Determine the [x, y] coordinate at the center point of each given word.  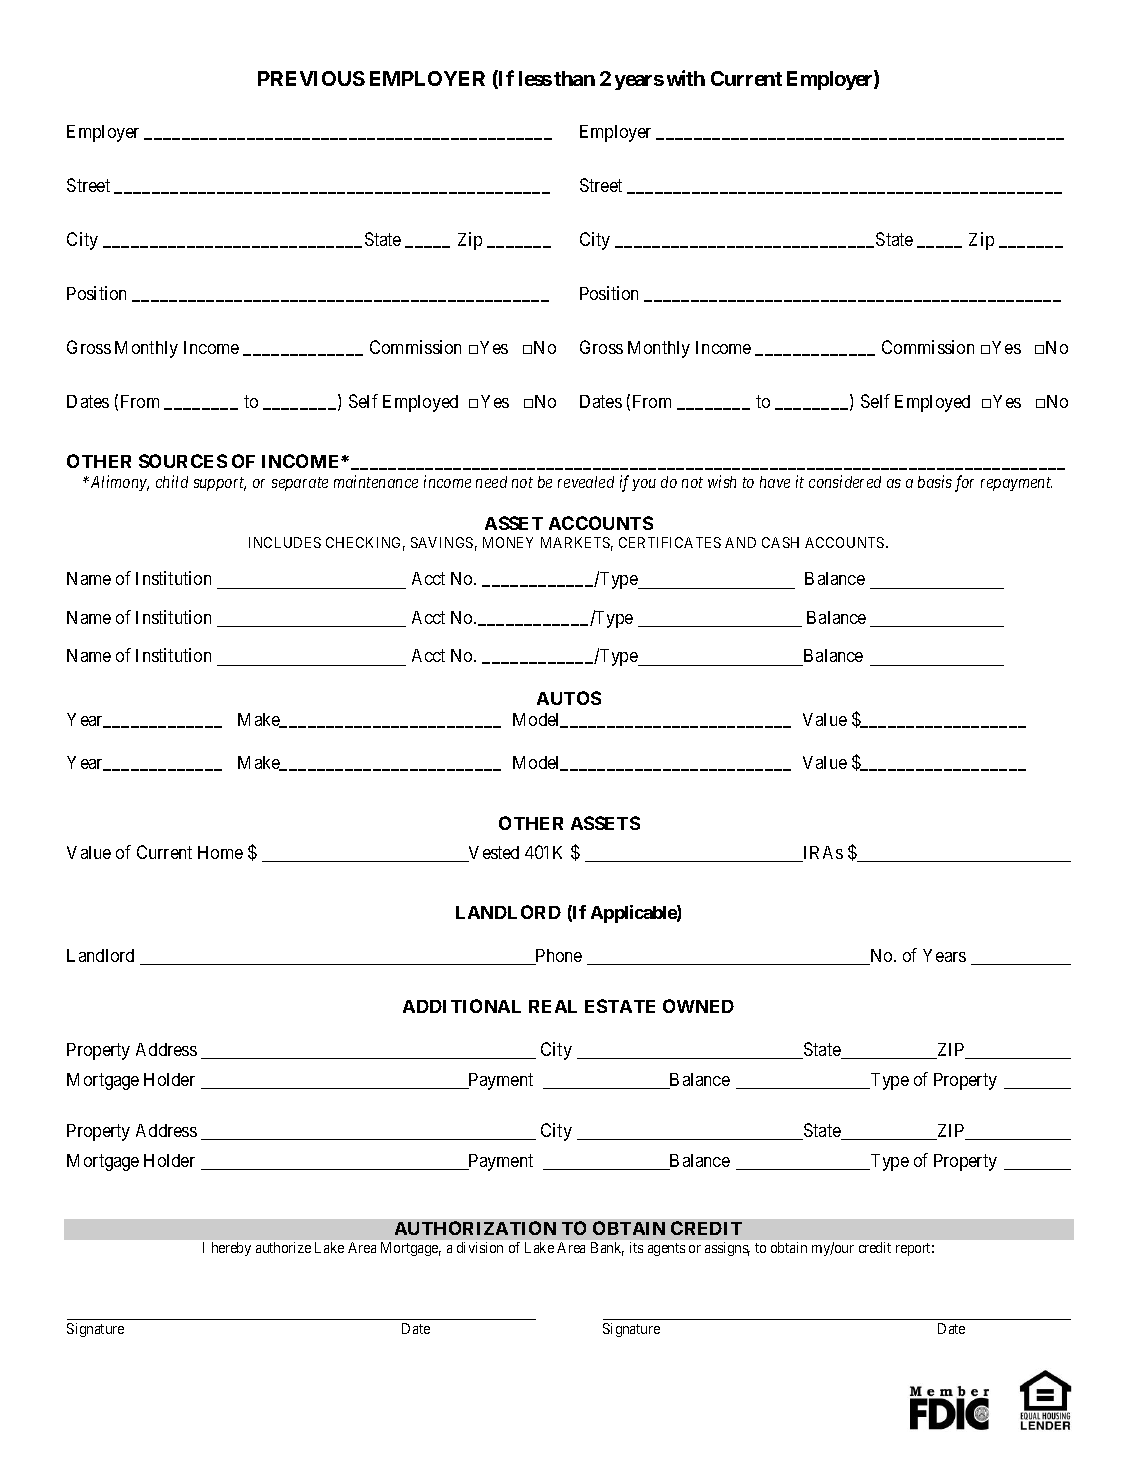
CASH [780, 542]
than [574, 78]
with [686, 78]
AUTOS [569, 698]
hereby [231, 1249]
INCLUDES [285, 542]
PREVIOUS [311, 78]
